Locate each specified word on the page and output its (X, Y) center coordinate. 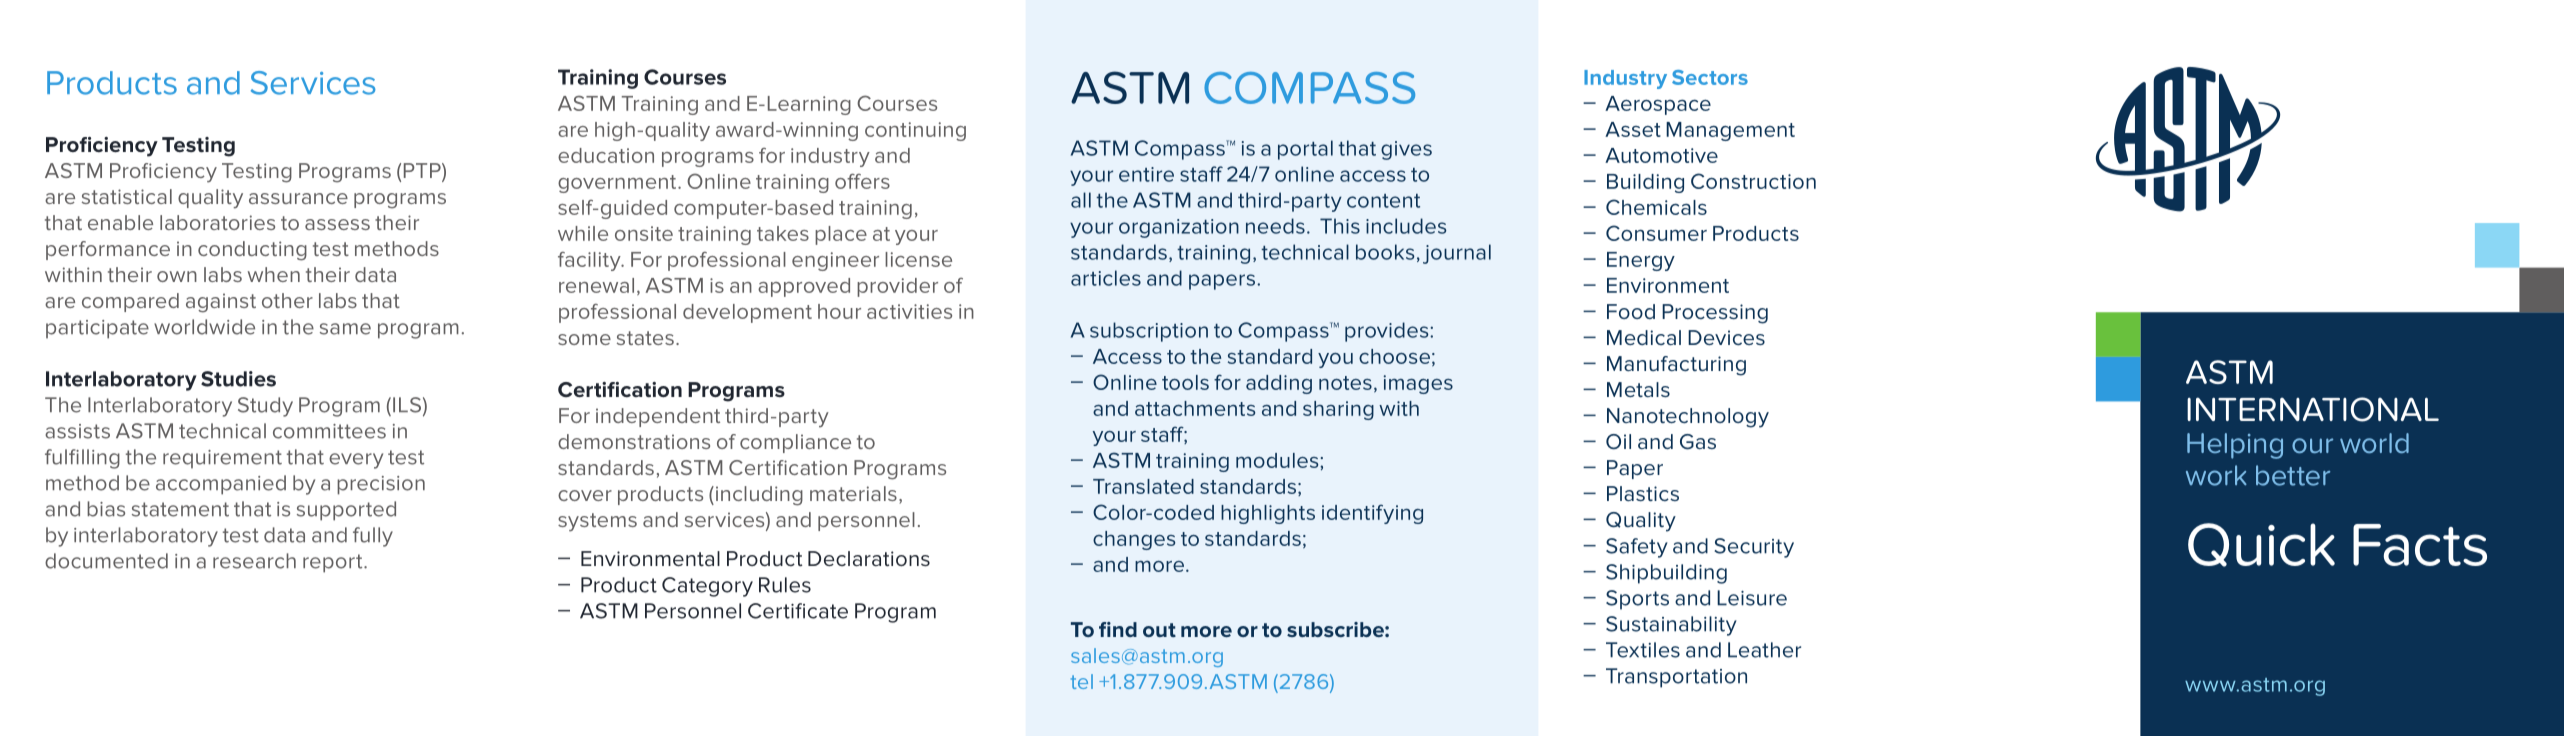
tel (1082, 681)
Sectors (1710, 77)
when (274, 274)
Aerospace (1658, 105)
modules (1278, 460)
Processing (1715, 314)
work (2216, 475)
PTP (423, 170)
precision (381, 485)
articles (1106, 278)
